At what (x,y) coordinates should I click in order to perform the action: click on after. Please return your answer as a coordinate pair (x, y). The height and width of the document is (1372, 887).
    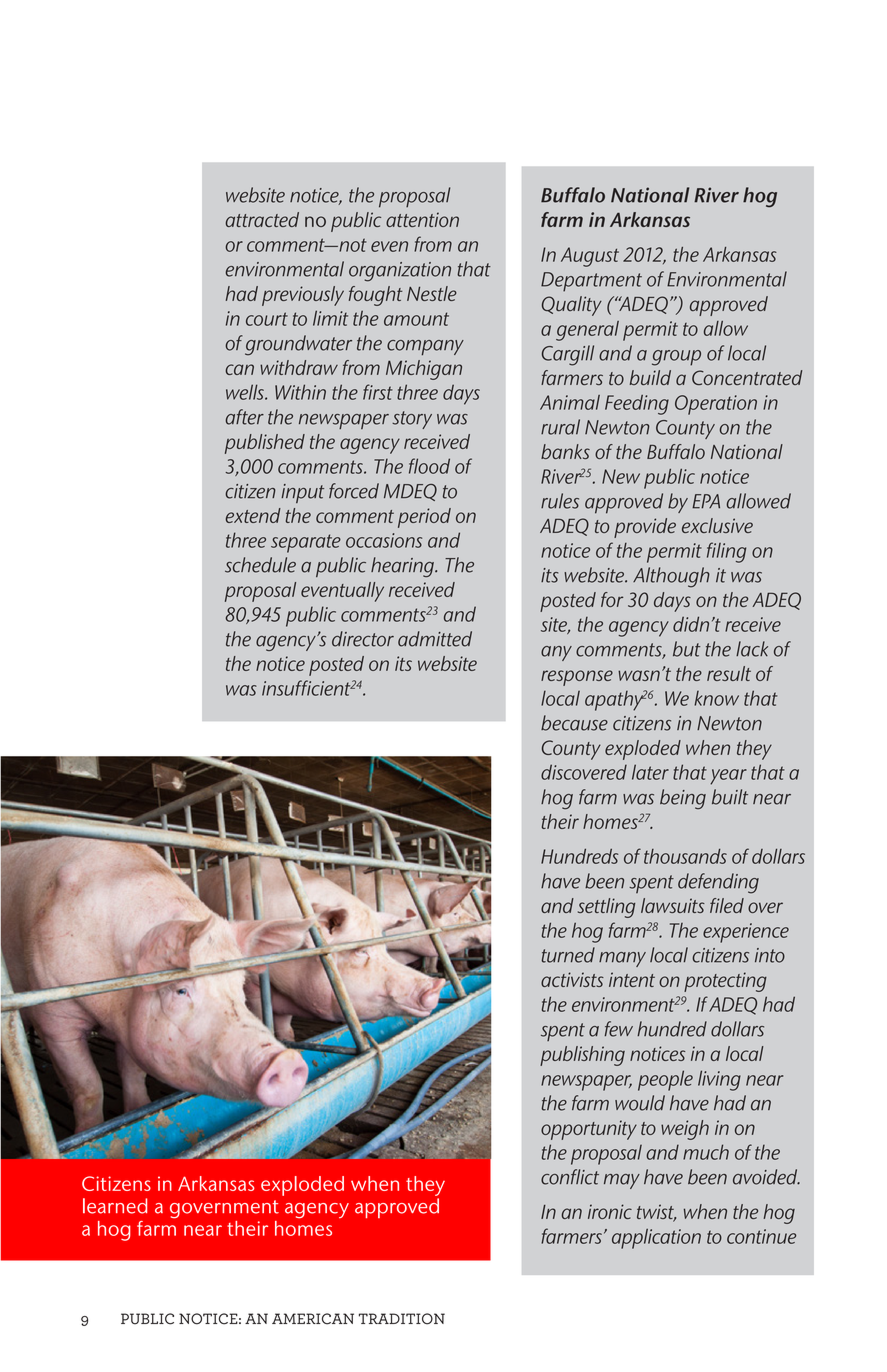
    Looking at the image, I should click on (245, 417).
